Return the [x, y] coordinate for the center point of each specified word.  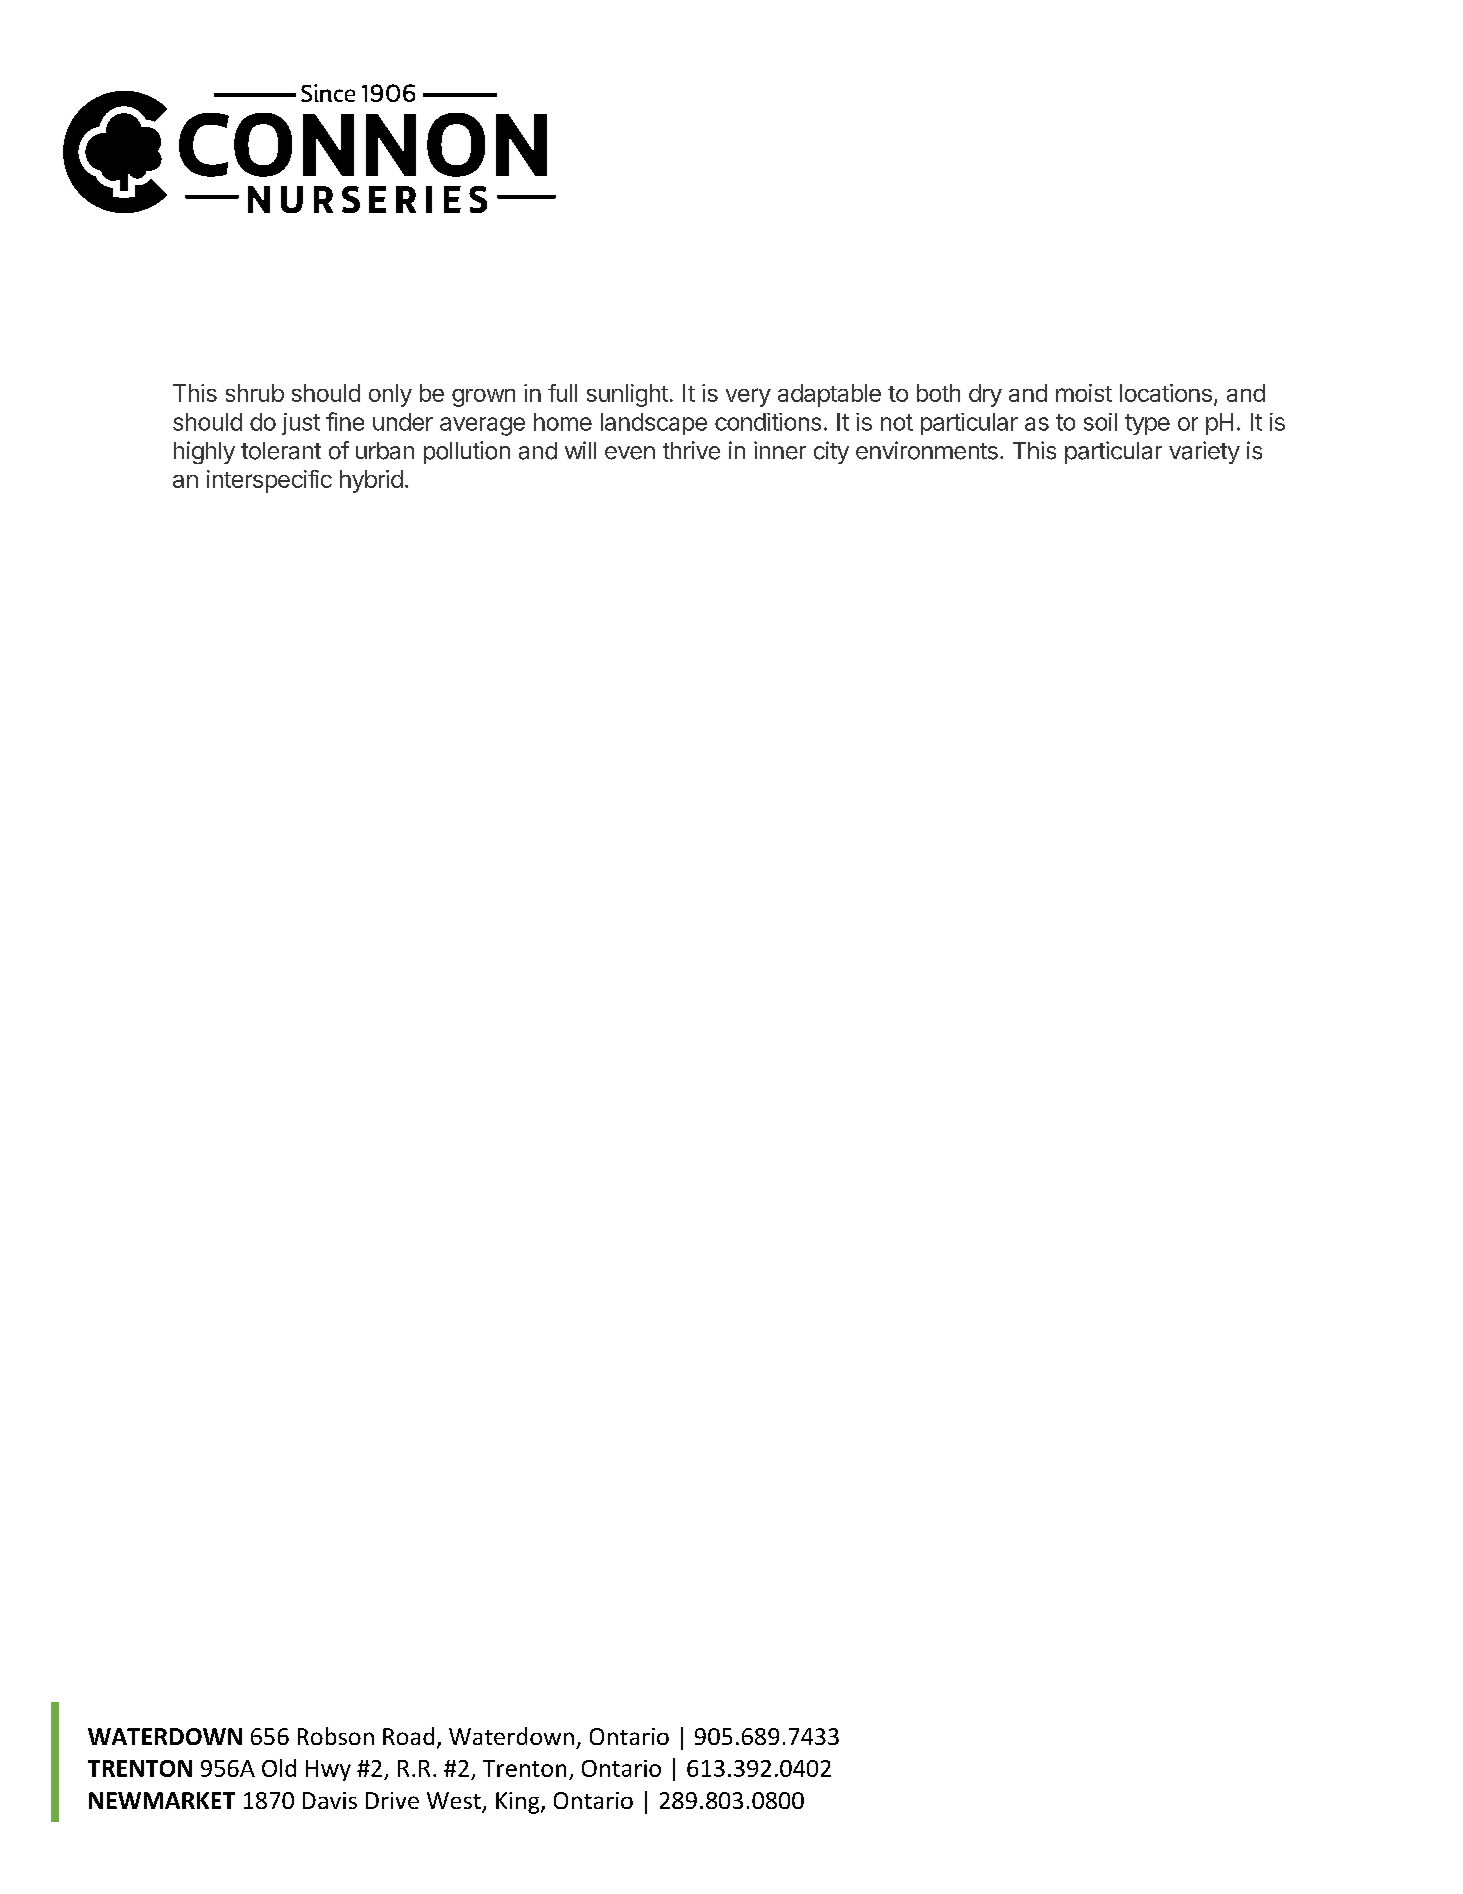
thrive [691, 450]
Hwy [328, 1770]
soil [1100, 422]
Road [408, 1736]
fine [345, 421]
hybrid [371, 481]
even [630, 453]
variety [1204, 452]
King [519, 1803]
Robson [336, 1736]
